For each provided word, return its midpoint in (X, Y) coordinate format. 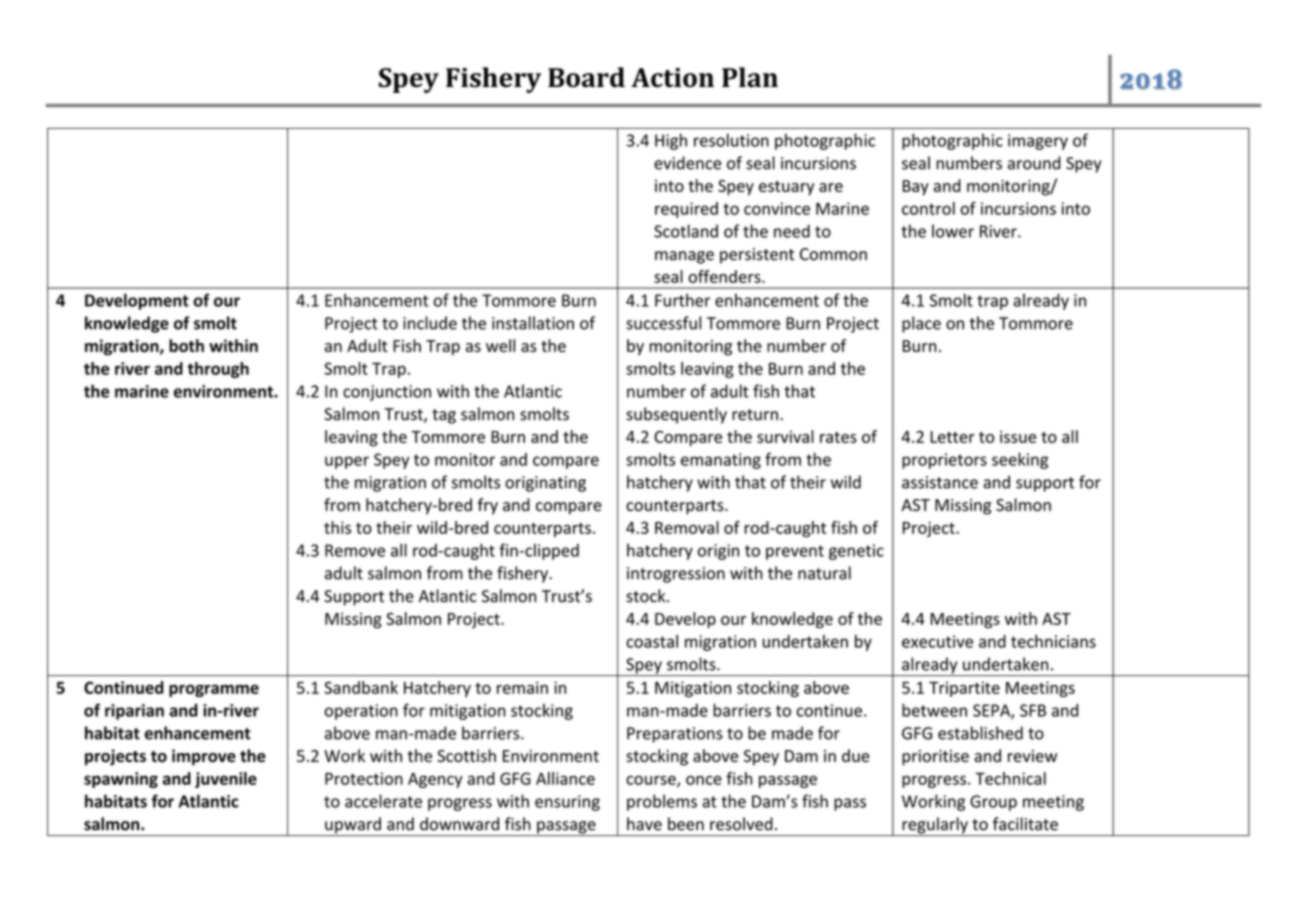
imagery (1038, 142)
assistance (940, 482)
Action (672, 78)
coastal (652, 641)
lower (953, 231)
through (218, 370)
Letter (952, 437)
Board (586, 77)
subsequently (676, 415)
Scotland (686, 231)
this (337, 527)
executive (937, 641)
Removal (687, 527)
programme (214, 690)
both (186, 345)
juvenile (226, 780)
